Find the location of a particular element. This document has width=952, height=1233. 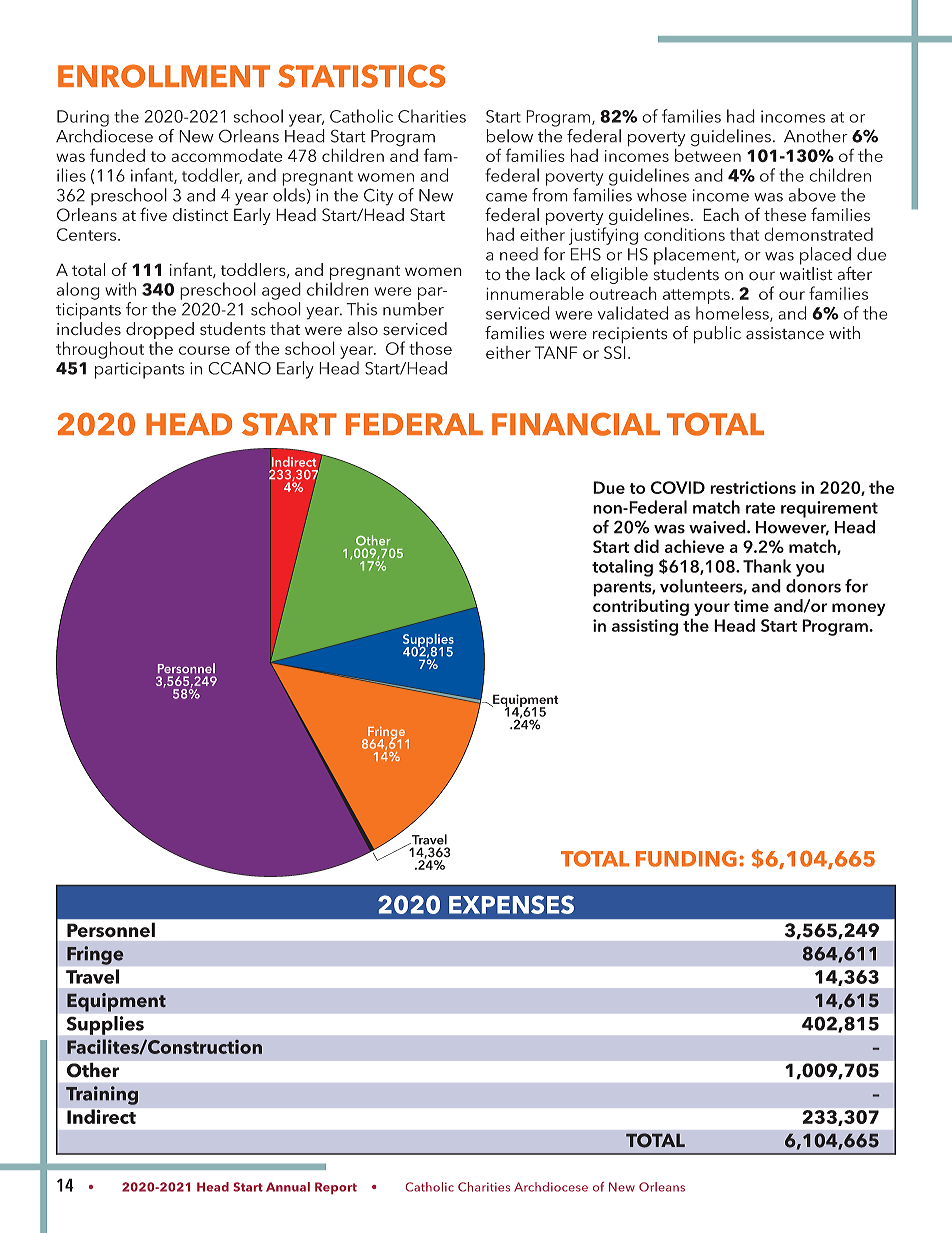

ENROLLMENT is located at coordinates (164, 76).
